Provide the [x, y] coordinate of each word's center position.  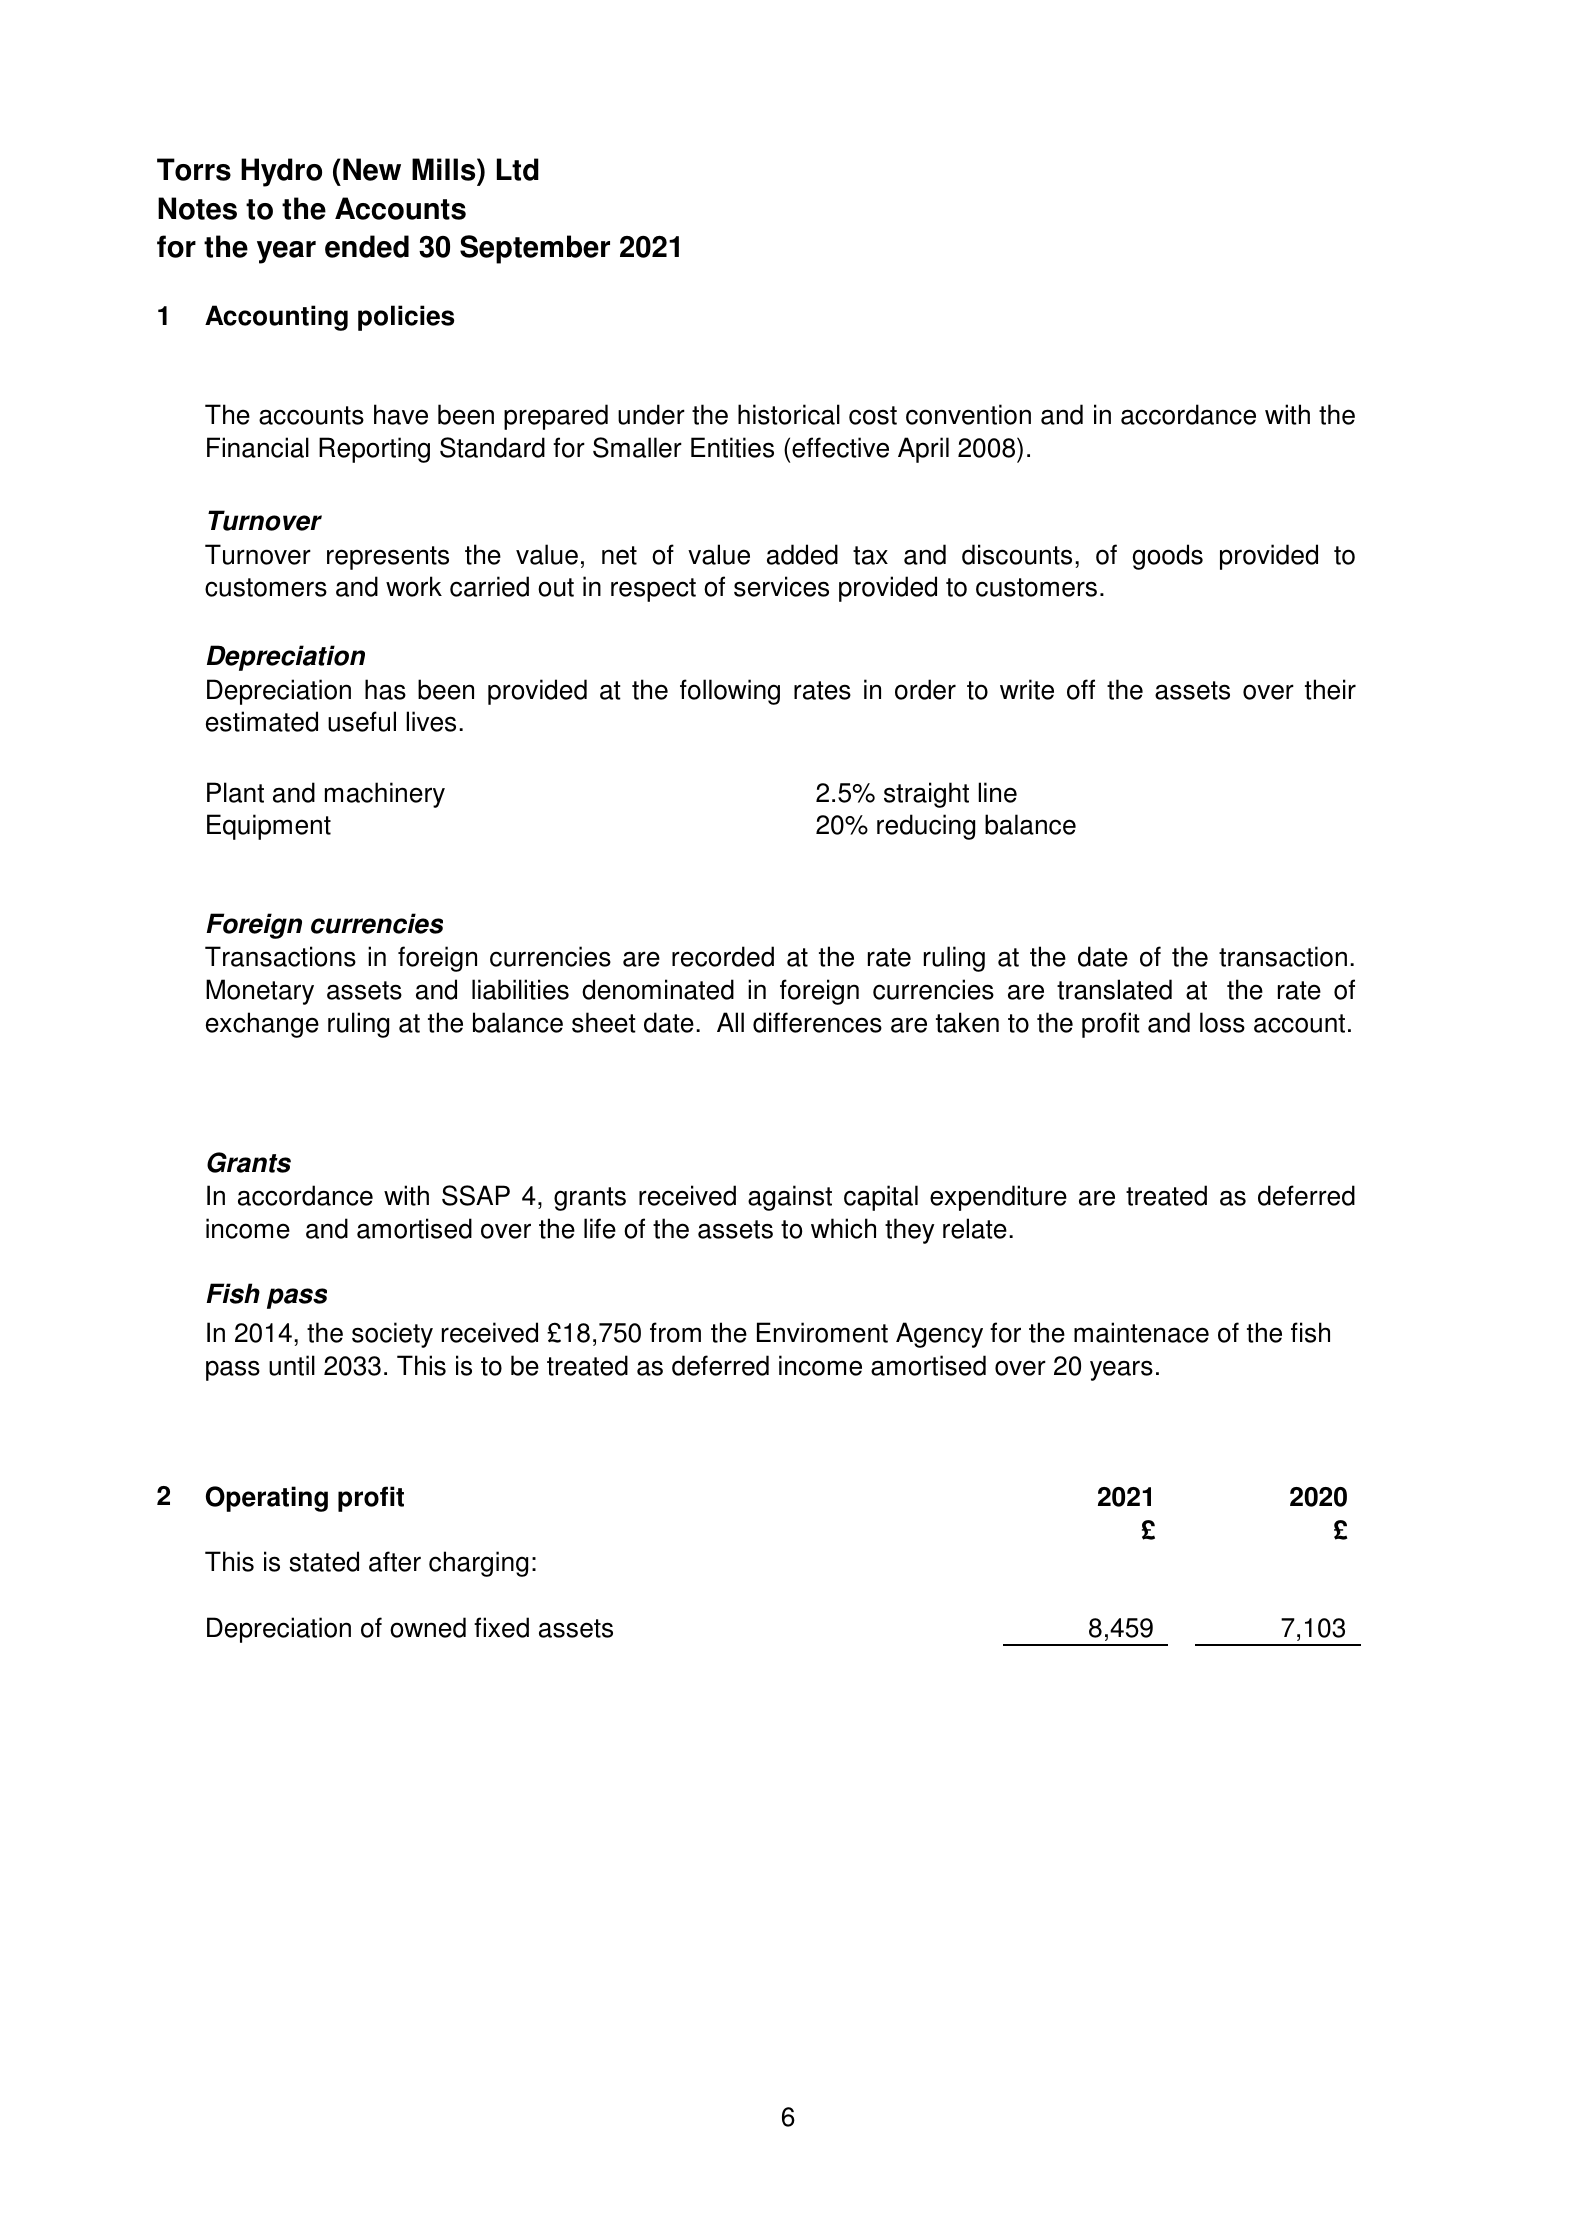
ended [367, 246]
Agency [939, 1335]
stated [324, 1561]
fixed [501, 1627]
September [535, 249]
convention [968, 414]
